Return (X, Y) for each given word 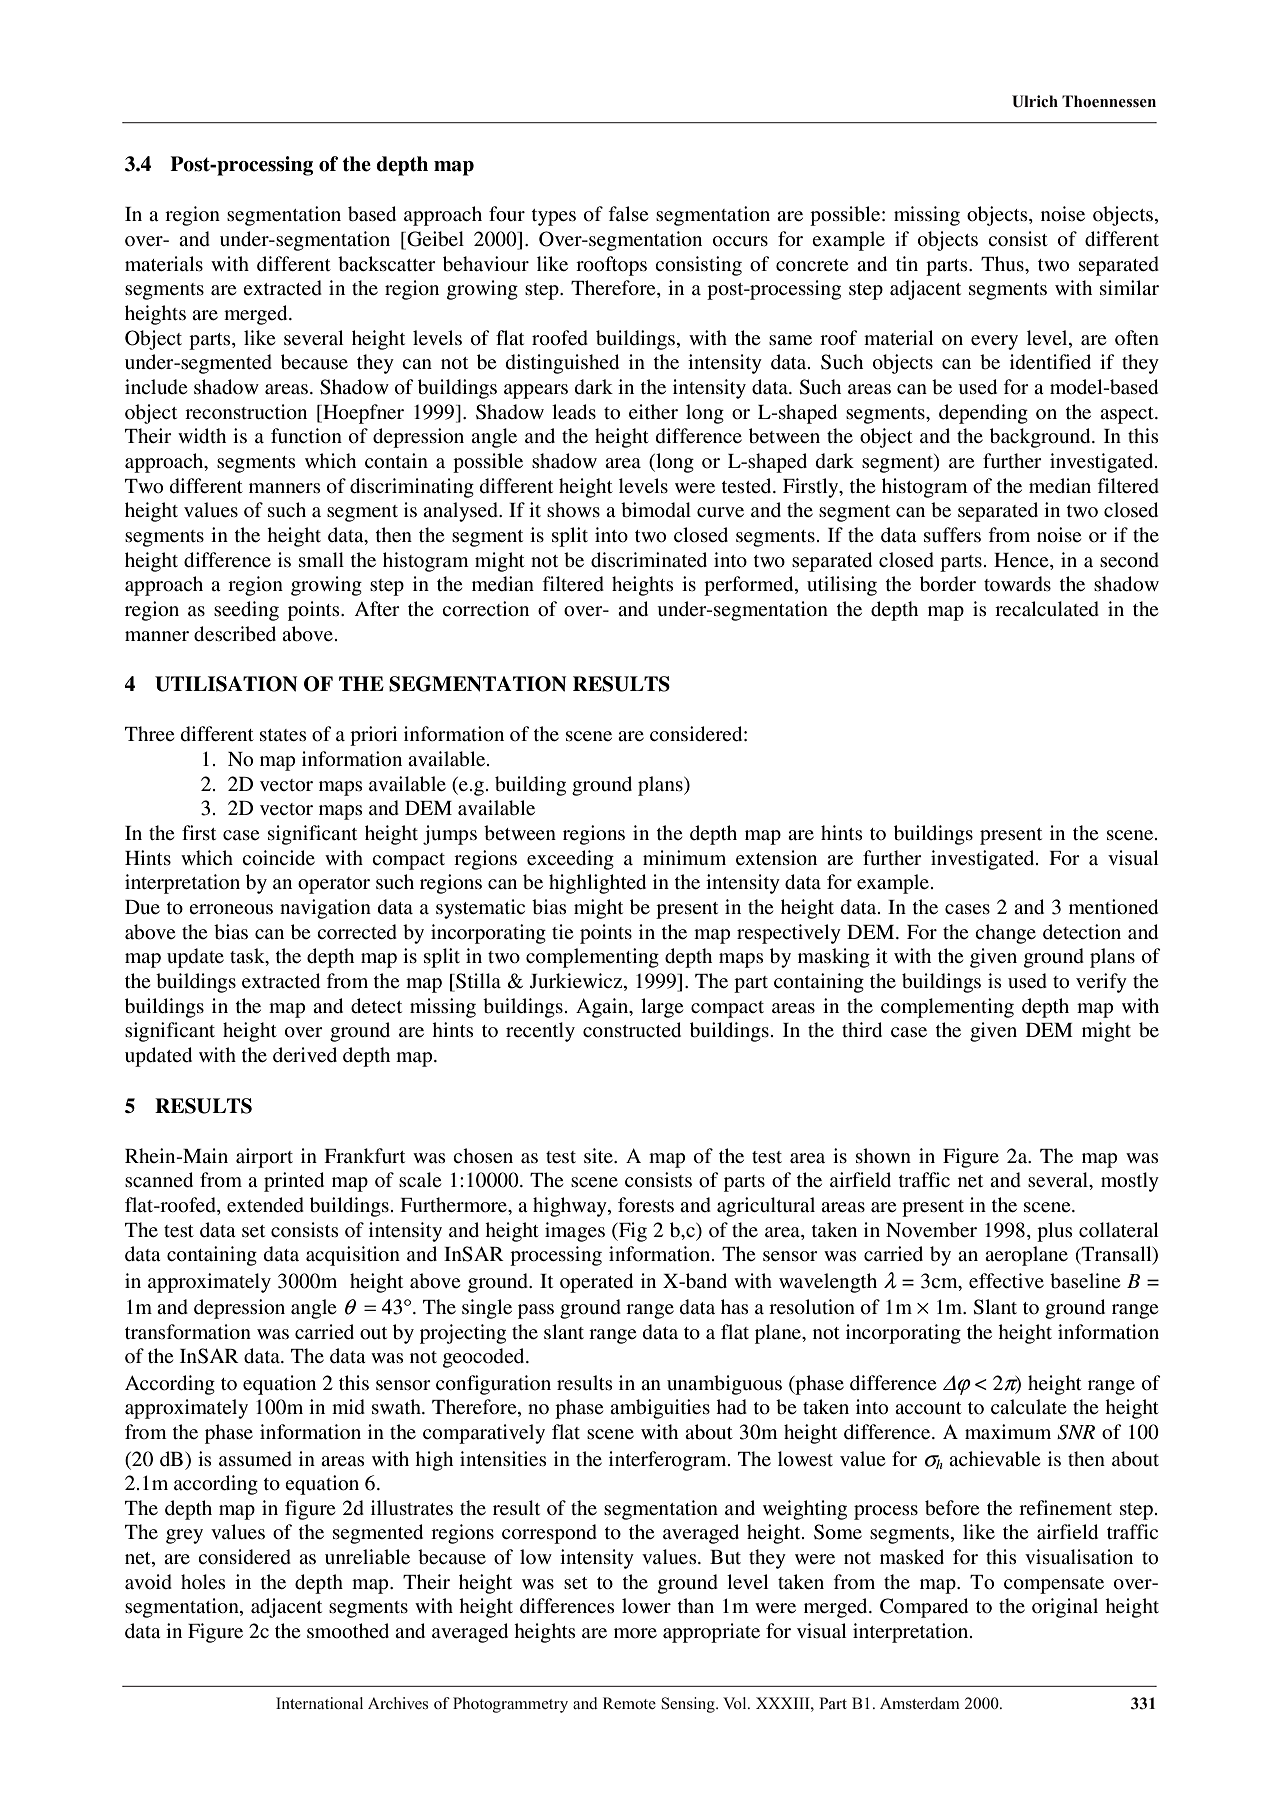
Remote (629, 1703)
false (628, 213)
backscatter (387, 264)
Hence (1022, 560)
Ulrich (1035, 101)
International (319, 1703)
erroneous (231, 909)
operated (596, 1283)
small (321, 559)
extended (265, 1205)
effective (1006, 1280)
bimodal (656, 510)
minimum (684, 858)
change (1005, 934)
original (1065, 1608)
